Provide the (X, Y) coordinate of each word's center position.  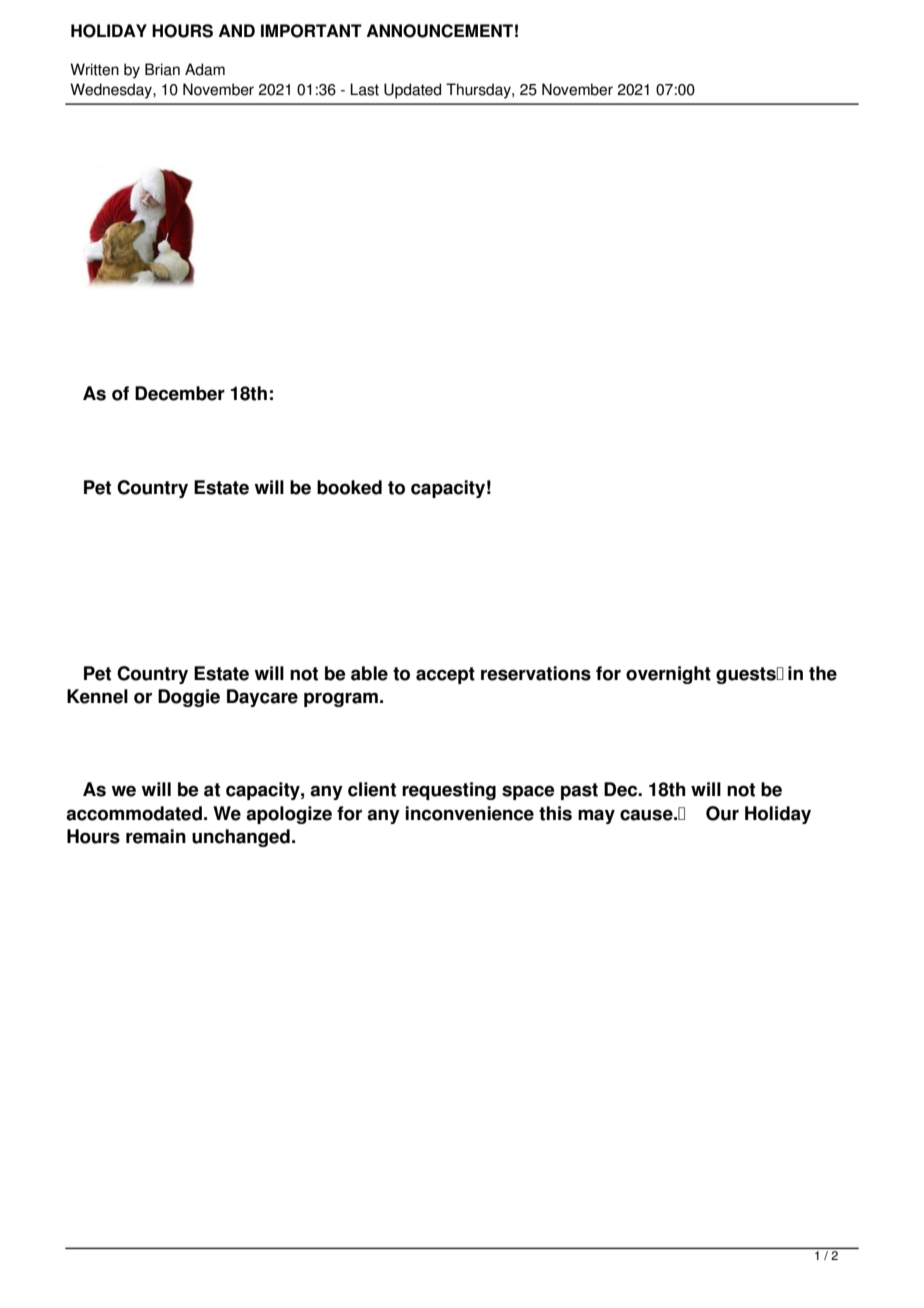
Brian (162, 69)
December (180, 393)
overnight (668, 675)
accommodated (134, 813)
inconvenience (469, 813)
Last (364, 89)
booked (349, 487)
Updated (412, 91)
